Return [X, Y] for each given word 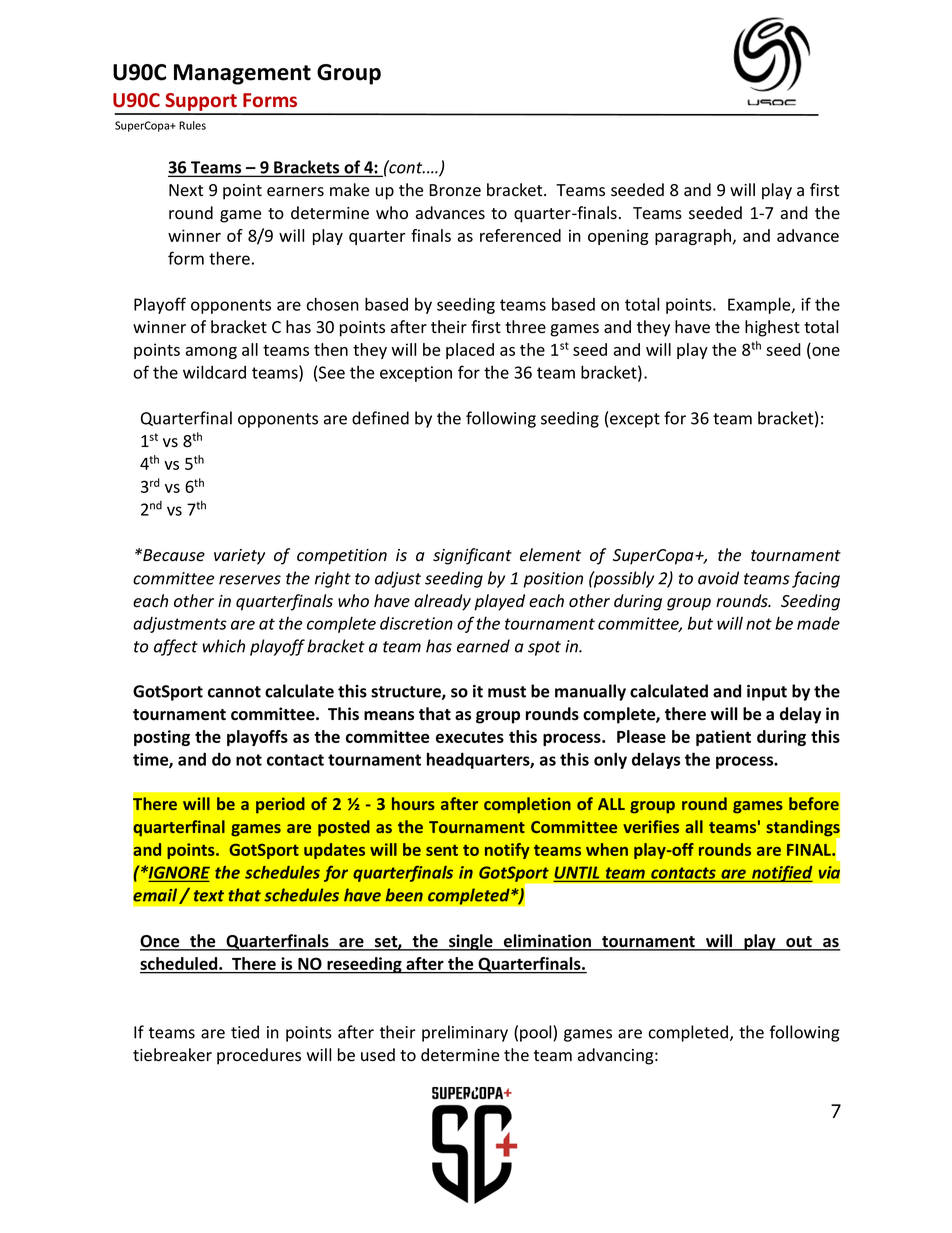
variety [239, 557]
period [280, 805]
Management [242, 74]
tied [245, 1032]
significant [472, 556]
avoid [718, 578]
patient [723, 738]
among [211, 353]
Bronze [455, 190]
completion [527, 805]
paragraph [693, 237]
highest [772, 328]
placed [470, 351]
